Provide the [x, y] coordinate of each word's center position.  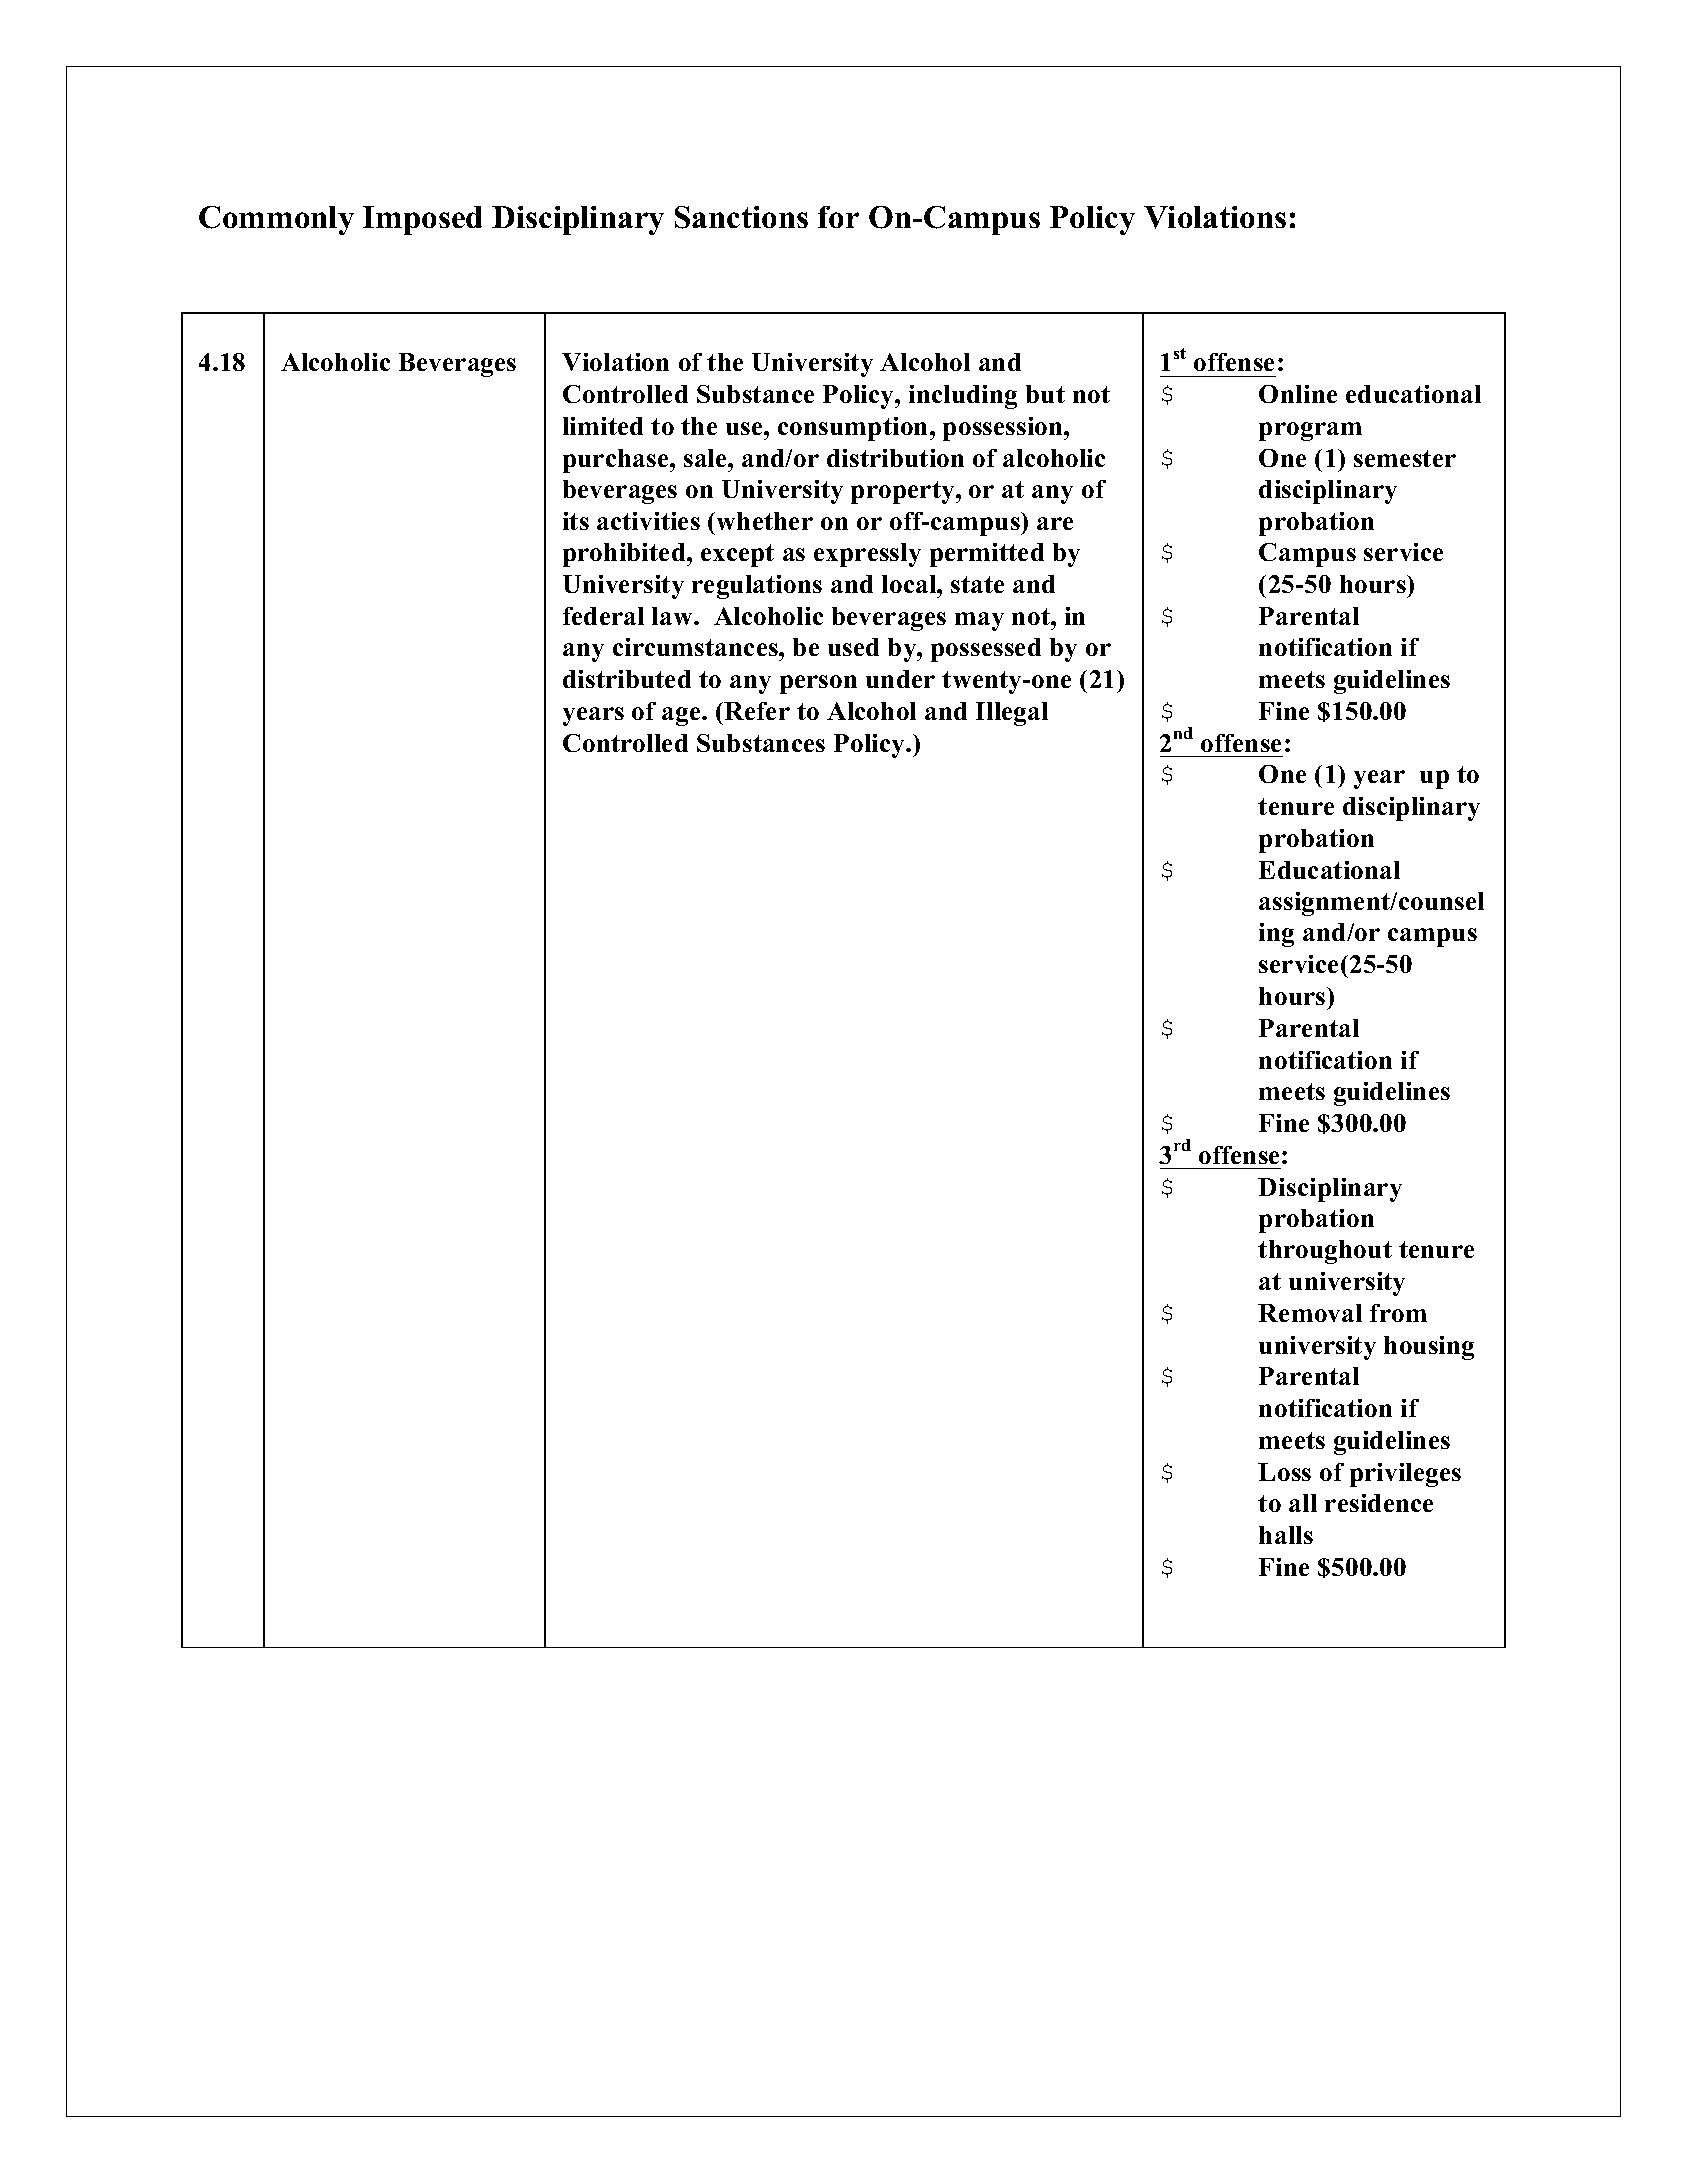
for [838, 217]
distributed [627, 679]
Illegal [1012, 714]
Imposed [422, 220]
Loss [1284, 1472]
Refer [757, 711]
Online [1298, 394]
